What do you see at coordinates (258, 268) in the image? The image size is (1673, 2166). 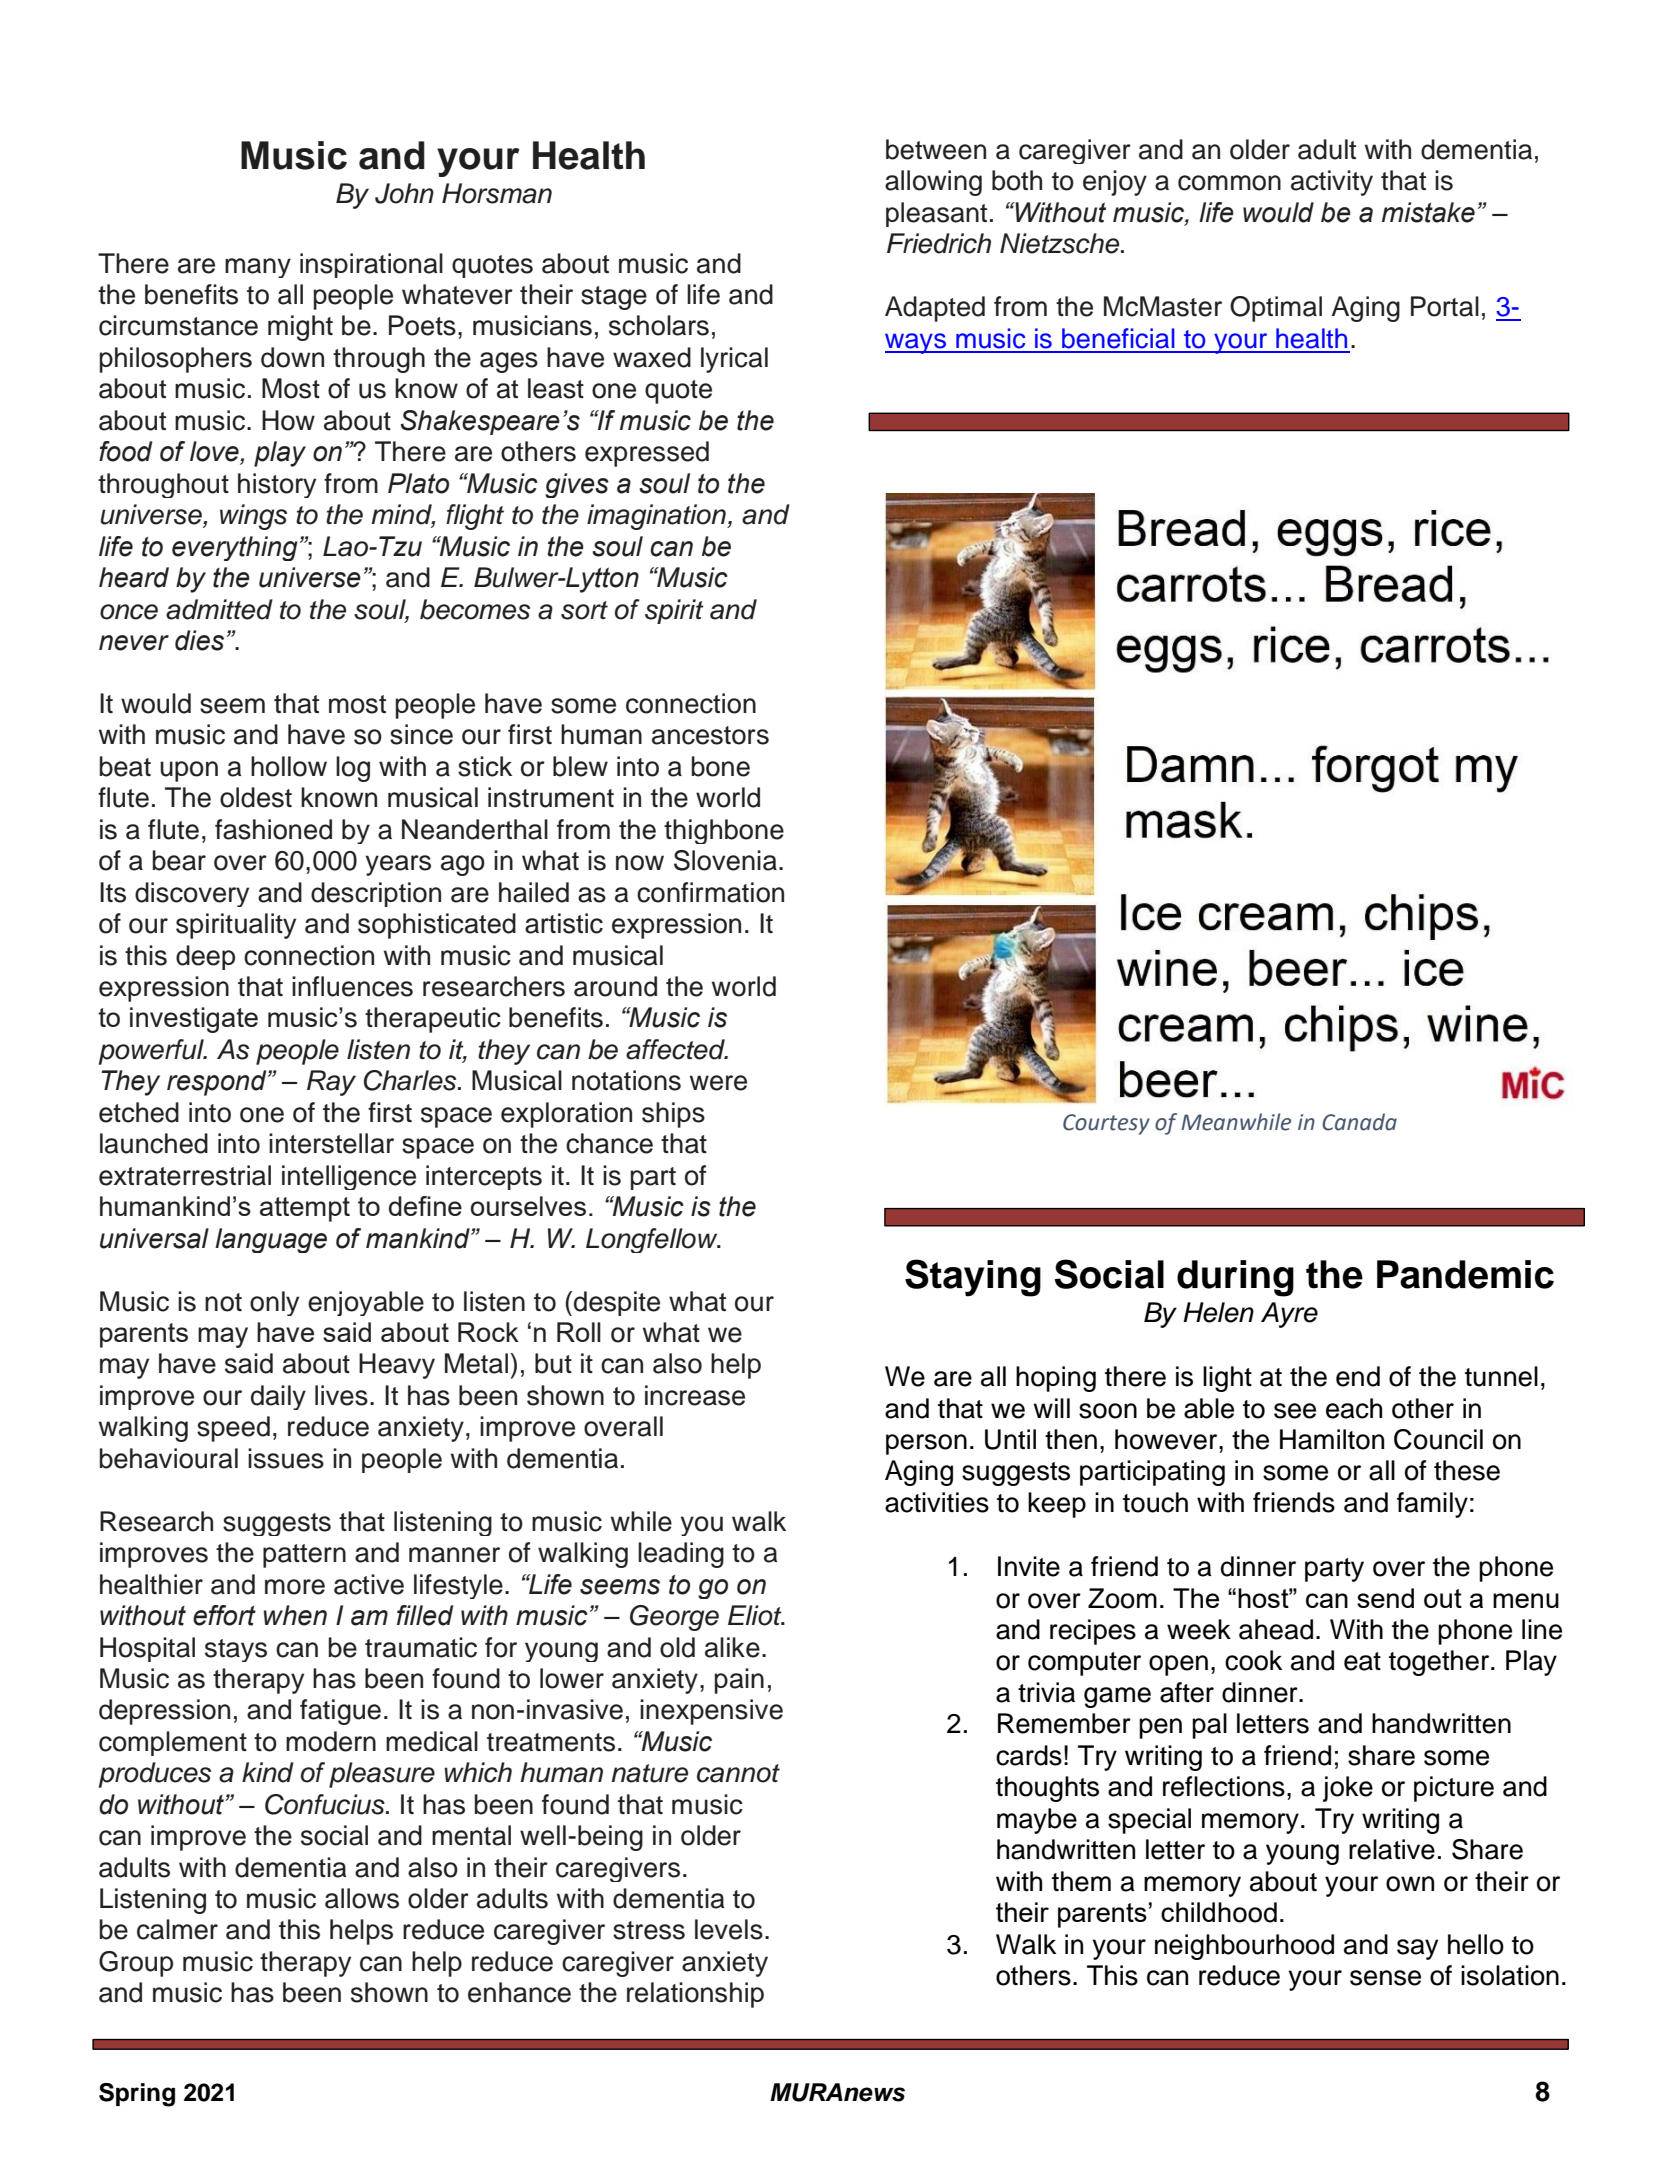 I see `many` at bounding box center [258, 268].
